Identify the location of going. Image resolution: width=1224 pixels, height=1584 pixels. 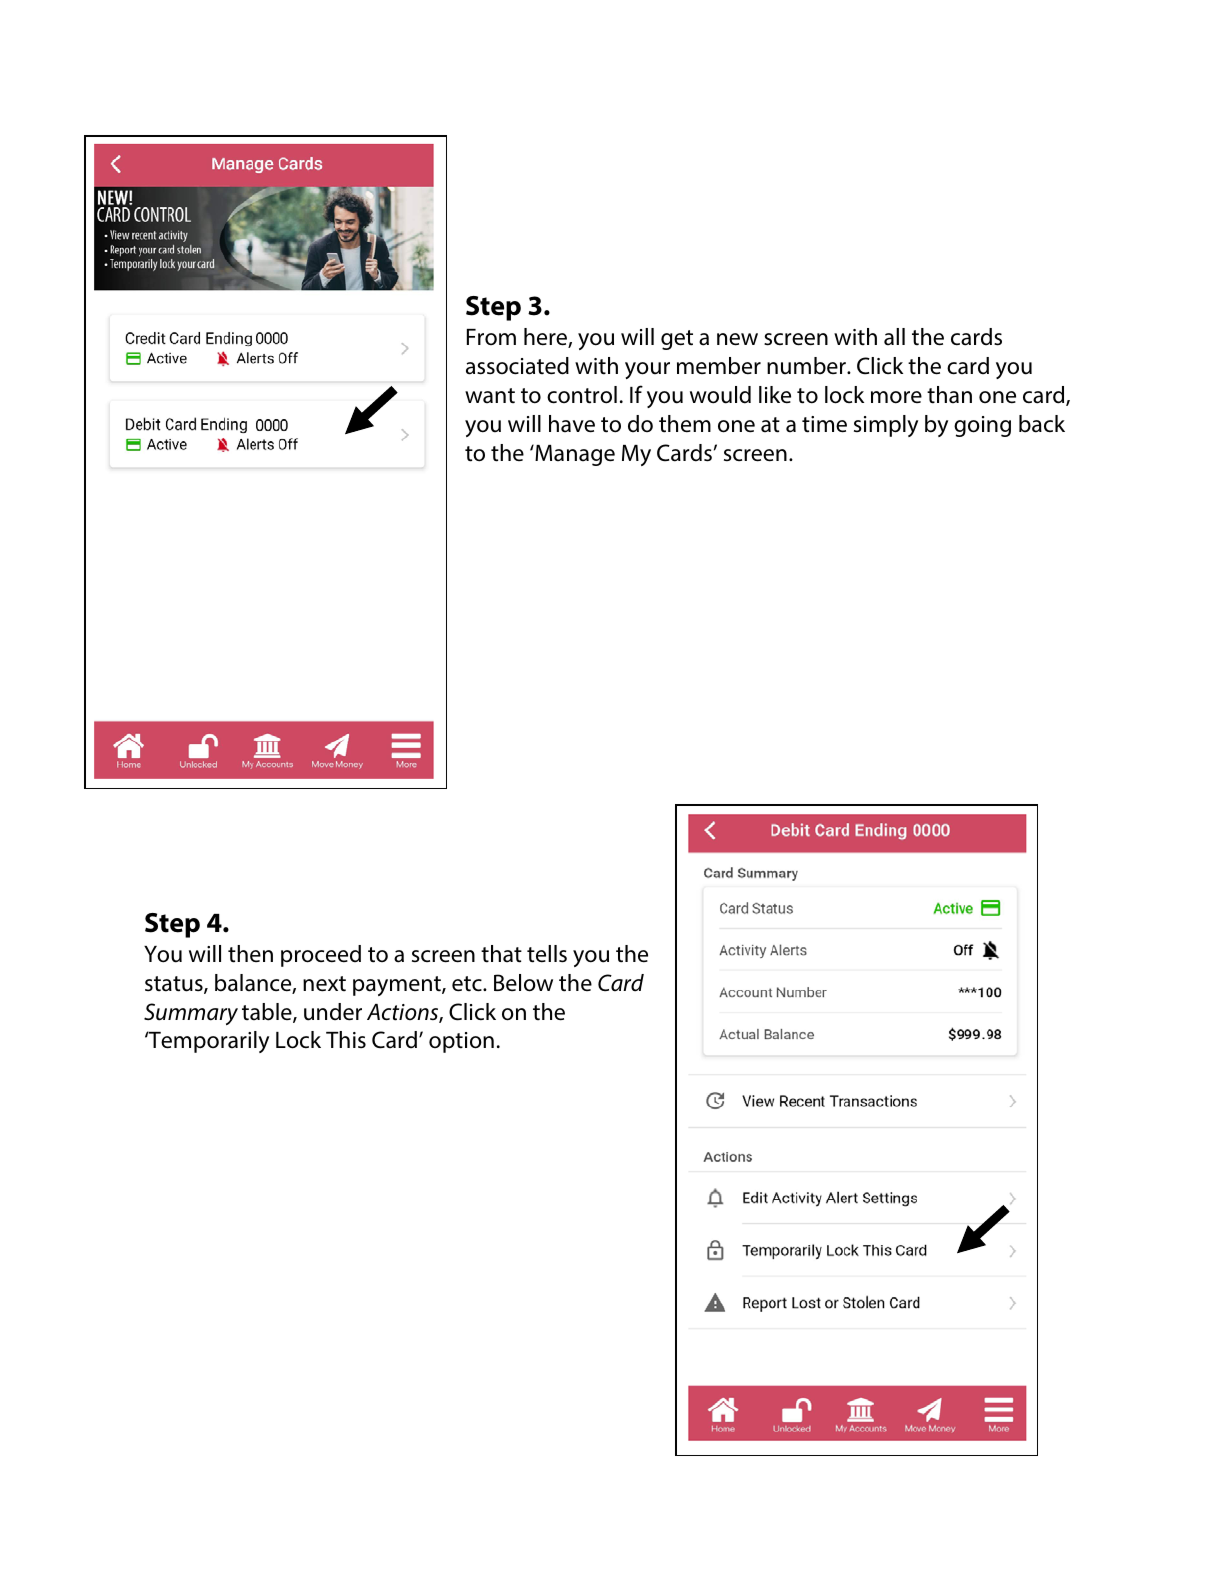
(982, 426).
